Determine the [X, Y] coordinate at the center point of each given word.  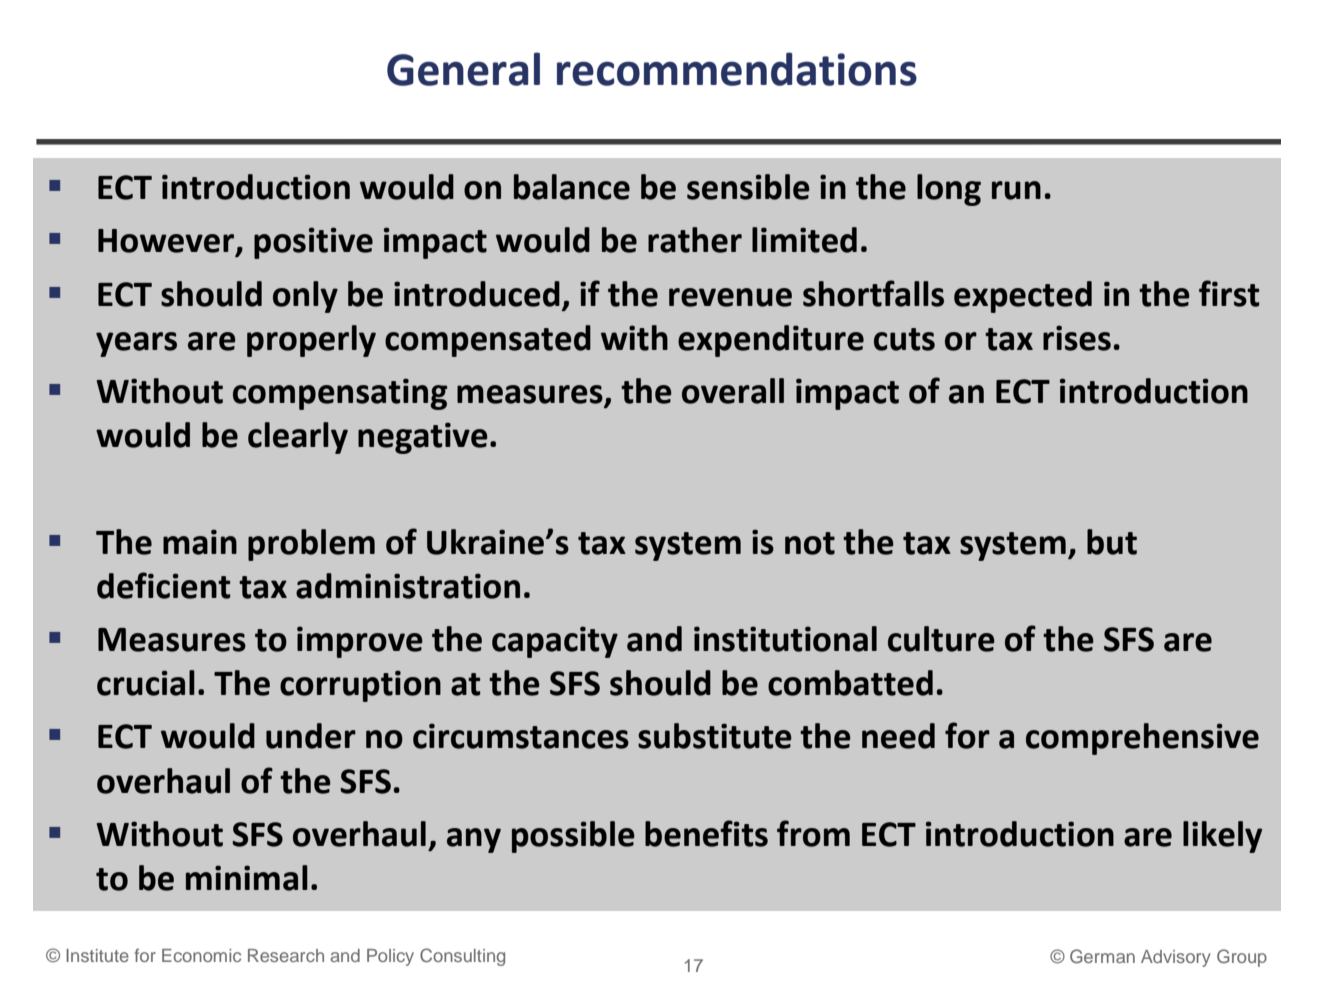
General [463, 69]
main [200, 542]
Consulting [462, 957]
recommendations [737, 69]
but [1112, 542]
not [810, 543]
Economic [201, 955]
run [1016, 190]
